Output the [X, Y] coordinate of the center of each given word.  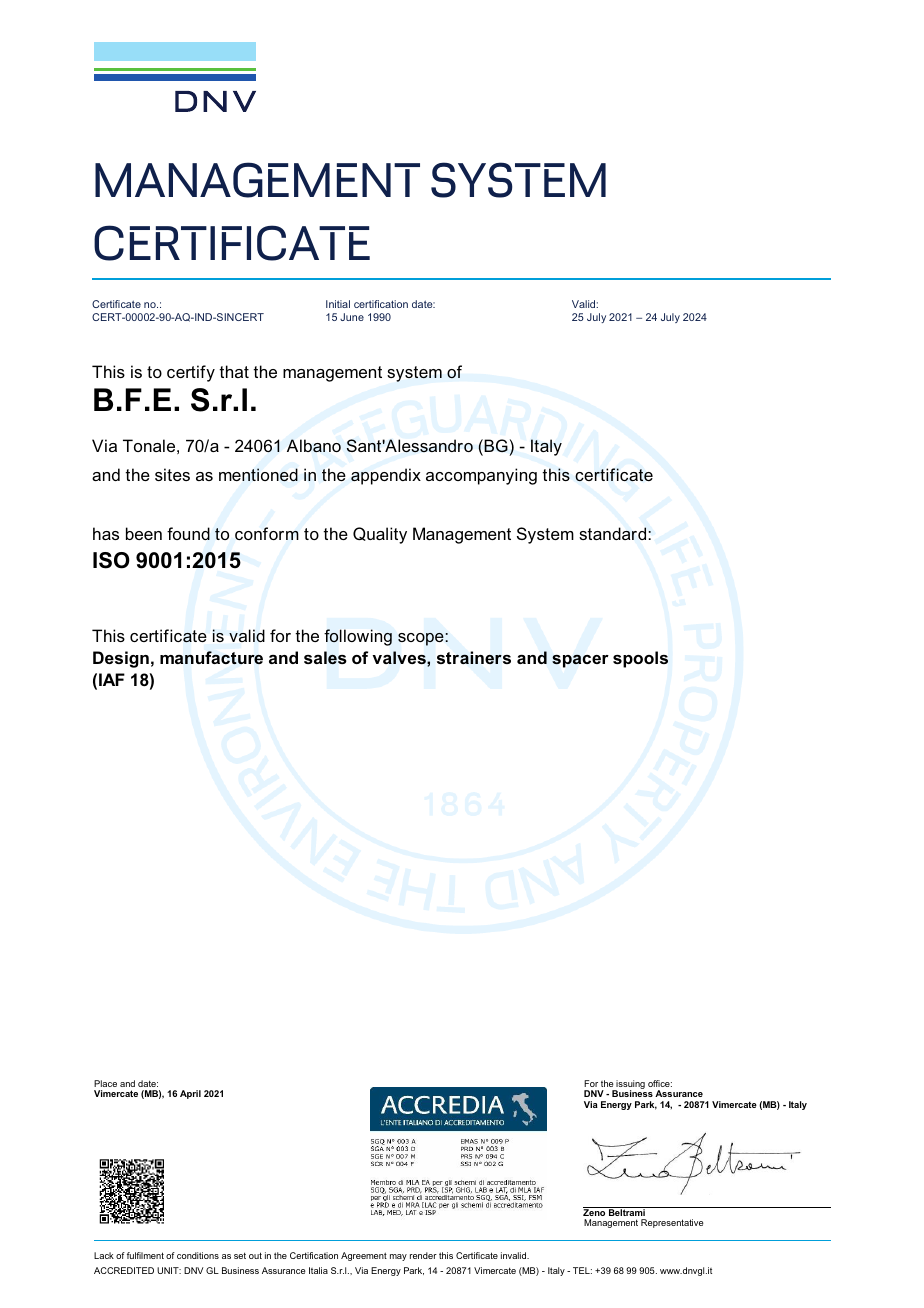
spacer [580, 661]
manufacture [211, 658]
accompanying [481, 476]
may [398, 1257]
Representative [672, 1223]
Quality [380, 535]
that [234, 371]
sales [325, 658]
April [190, 1094]
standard [614, 533]
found [188, 533]
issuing [630, 1085]
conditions [198, 1255]
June [352, 317]
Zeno [595, 1211]
